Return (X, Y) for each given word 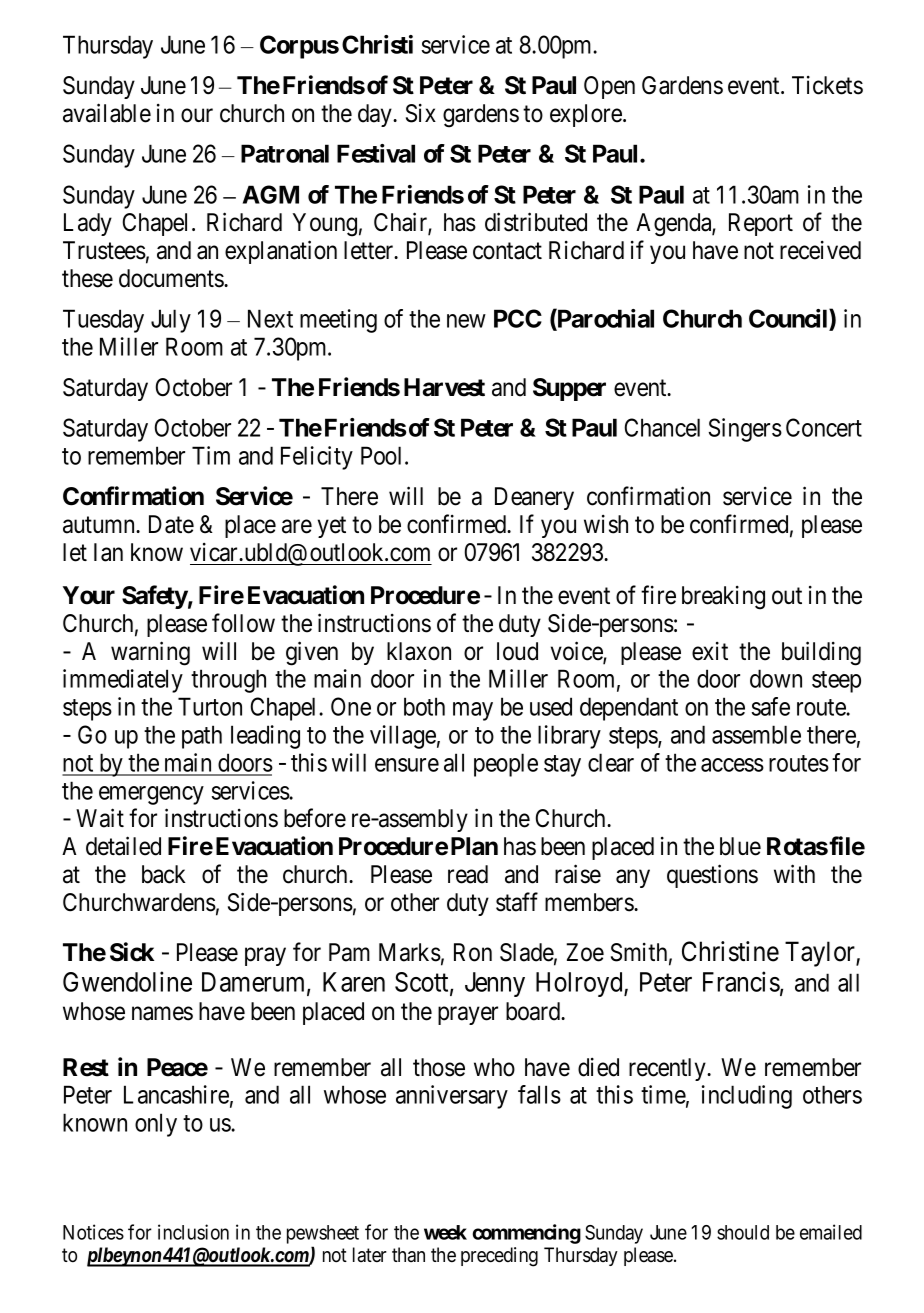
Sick (132, 952)
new (466, 321)
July (171, 321)
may (473, 711)
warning (150, 653)
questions (712, 876)
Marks (410, 952)
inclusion (193, 1232)
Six (421, 113)
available (107, 113)
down (776, 678)
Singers (745, 430)
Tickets (827, 85)
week (445, 1232)
